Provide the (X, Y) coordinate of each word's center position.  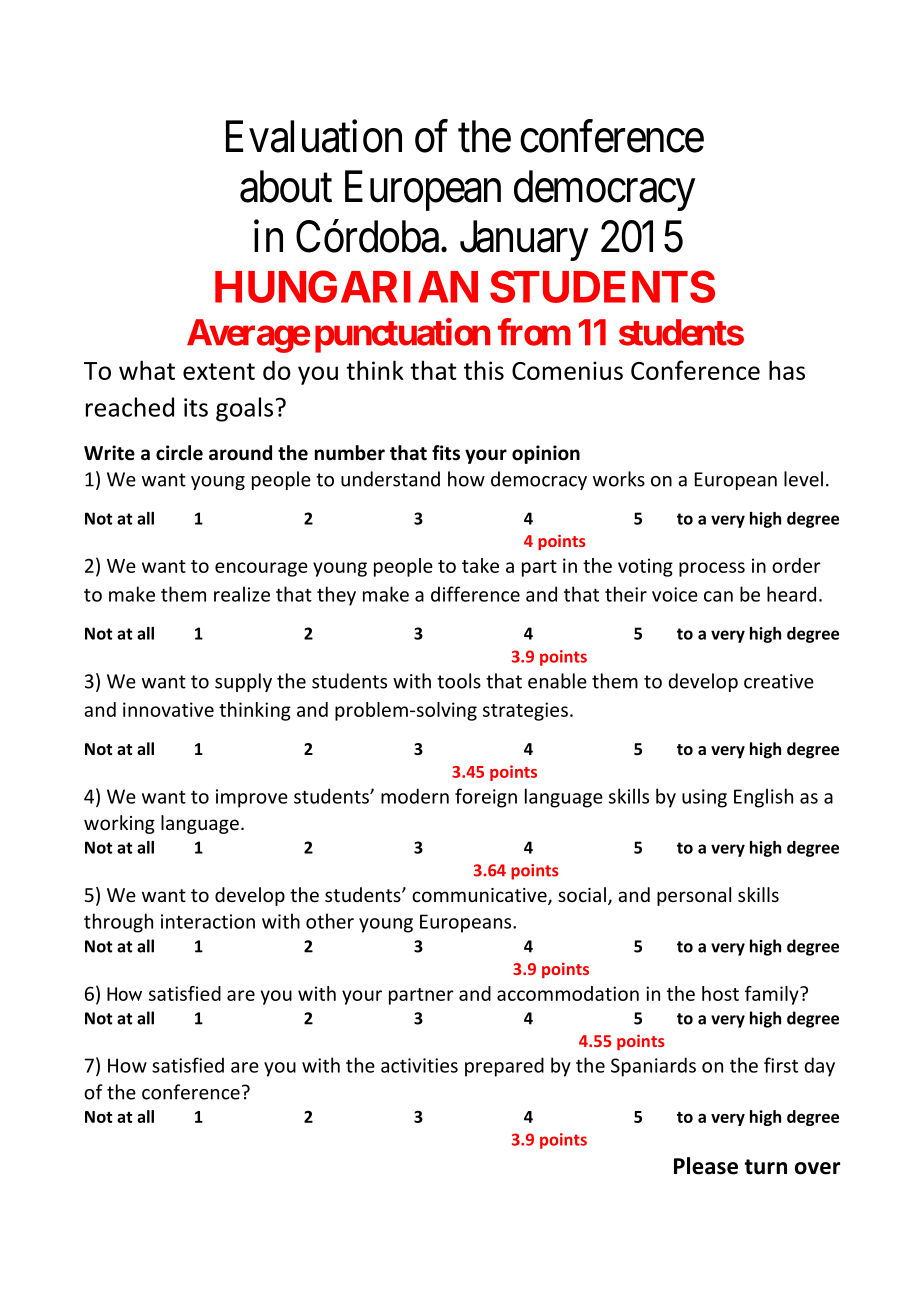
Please (706, 1166)
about (286, 186)
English (763, 798)
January (524, 241)
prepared (504, 1067)
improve (252, 798)
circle (179, 453)
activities (419, 1065)
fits (446, 453)
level (803, 479)
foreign (486, 798)
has (787, 370)
